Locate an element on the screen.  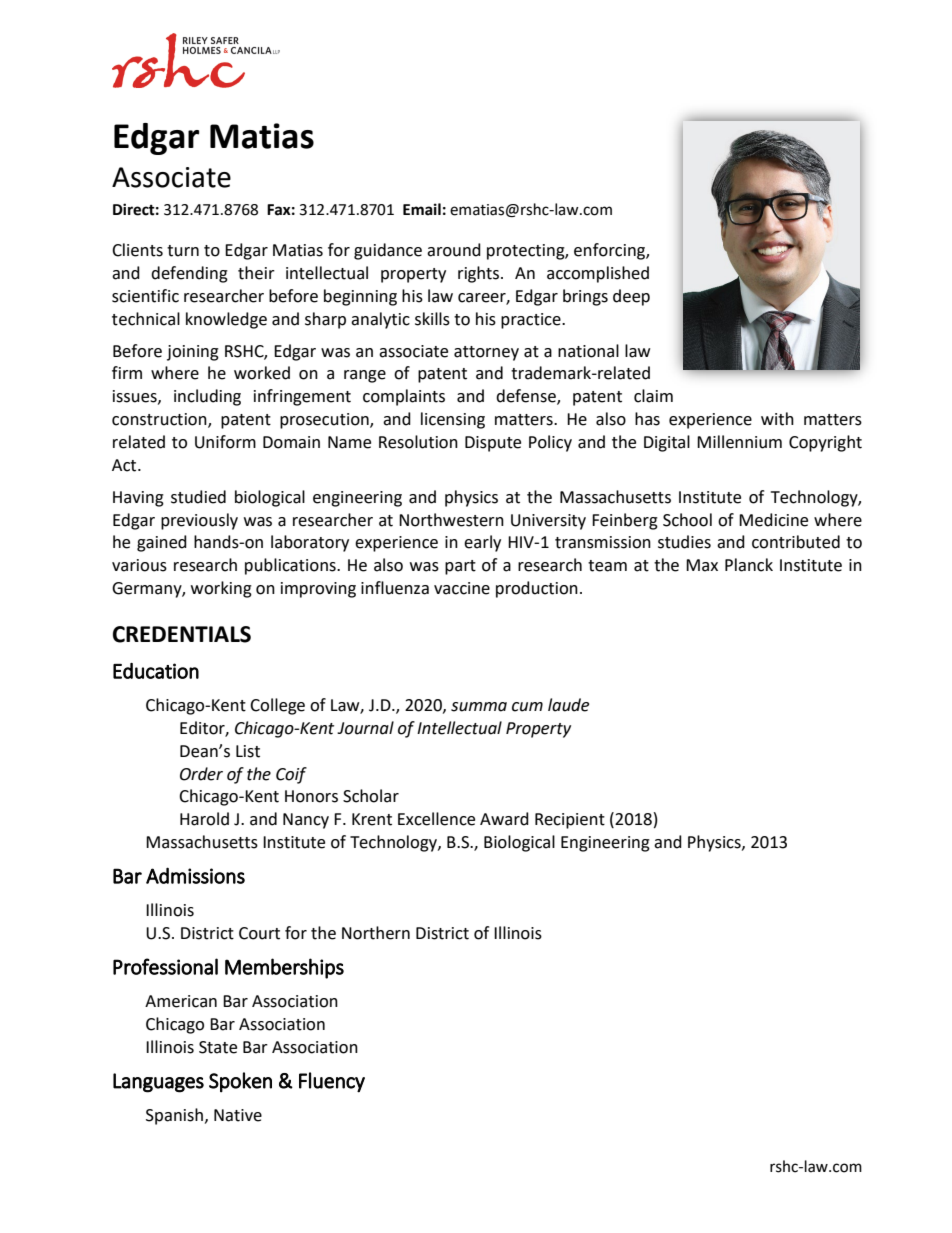
previously is located at coordinates (199, 521).
